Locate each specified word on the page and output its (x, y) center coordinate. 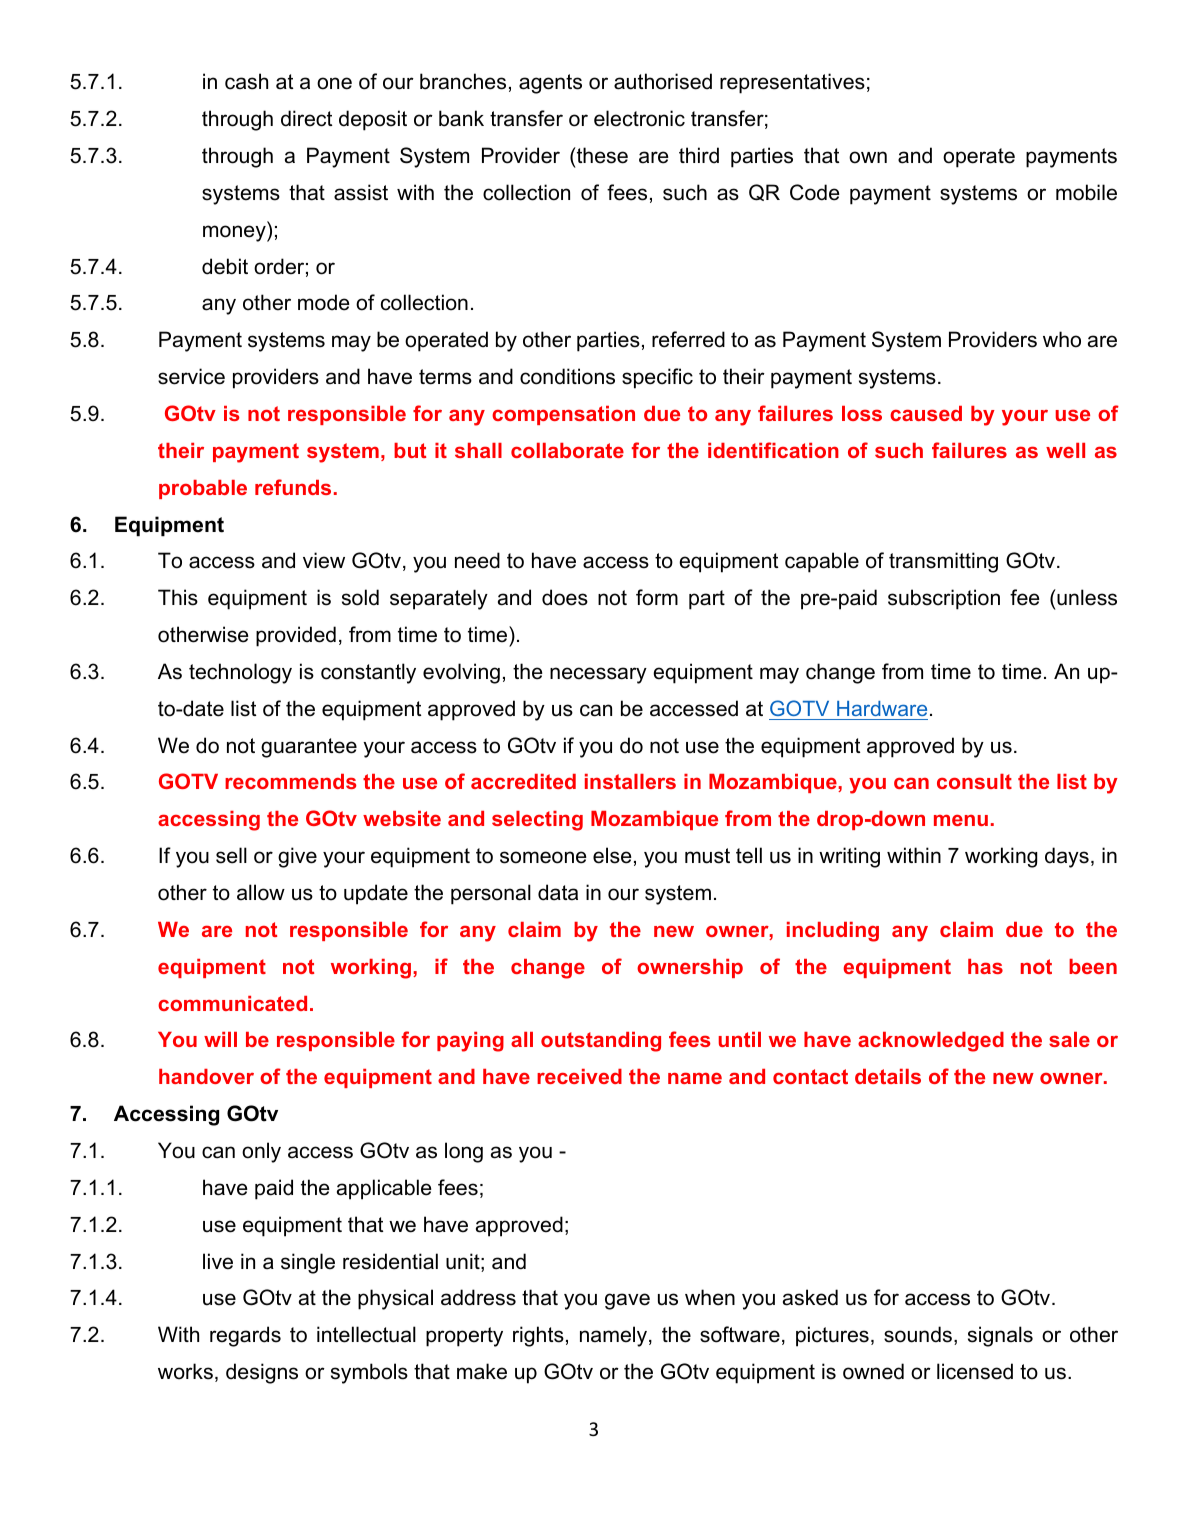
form (657, 597)
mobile (1086, 192)
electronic (639, 118)
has (985, 966)
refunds (293, 487)
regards (245, 1336)
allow (261, 892)
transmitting (943, 562)
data (558, 892)
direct (306, 118)
